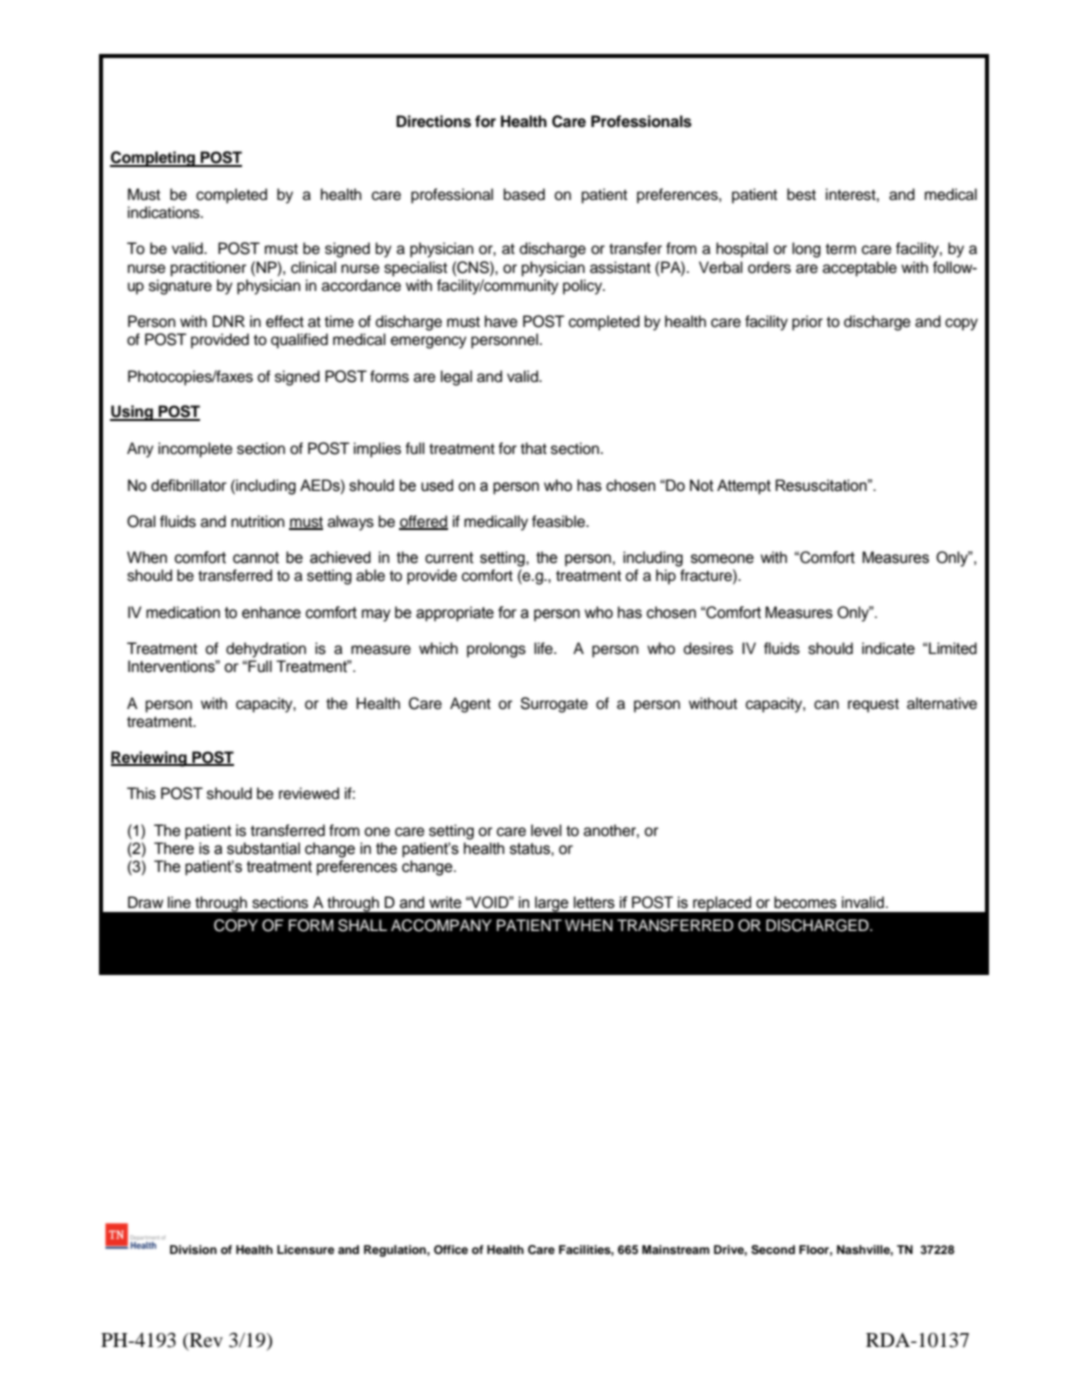 This page has height=1390, width=1074. Describe the element at coordinates (773, 1250) in the page. I see `Second` at that location.
